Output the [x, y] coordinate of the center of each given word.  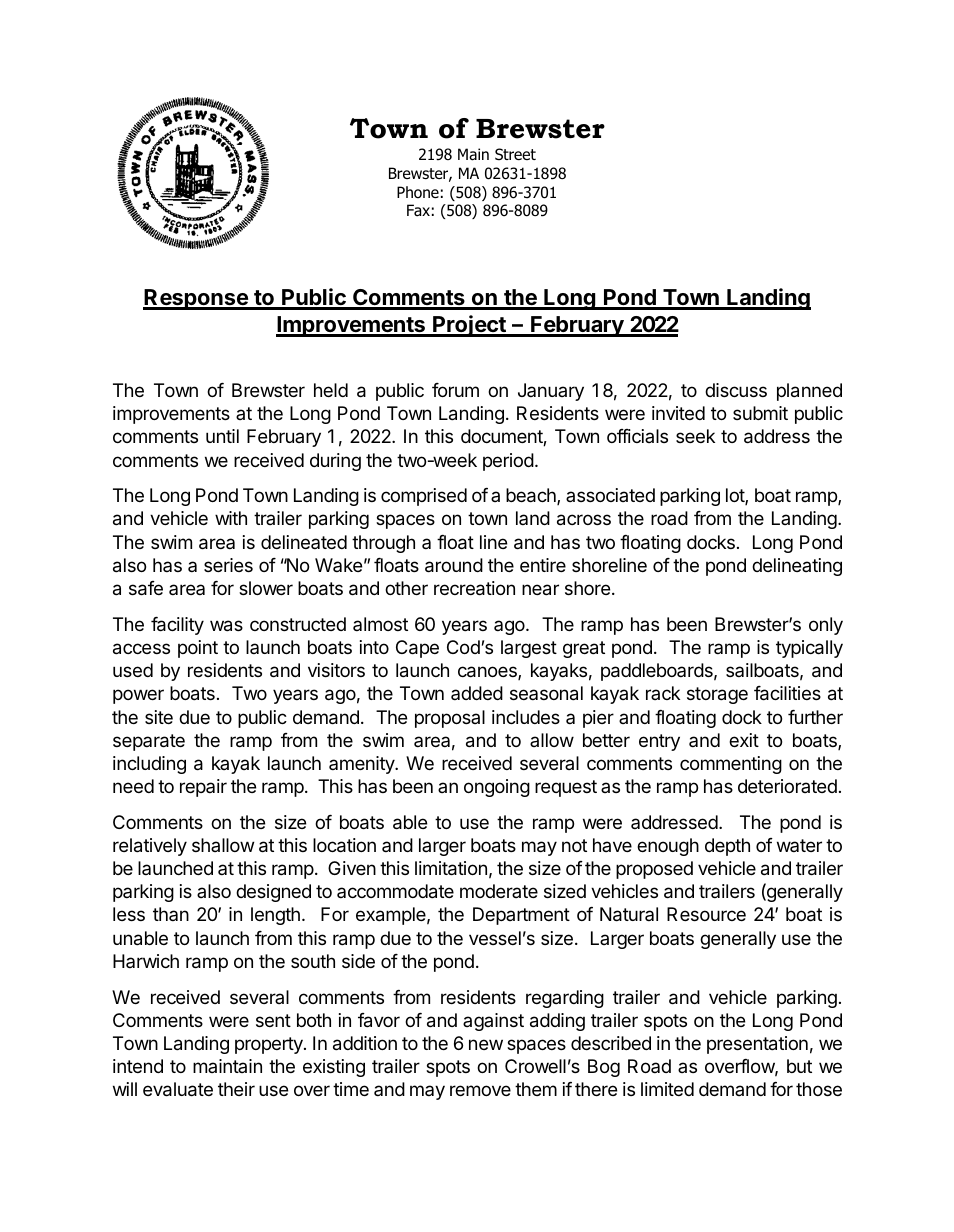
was [226, 626]
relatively [150, 847]
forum [455, 390]
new [486, 1044]
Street [515, 154]
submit [760, 413]
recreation [474, 588]
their [236, 1089]
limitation [451, 868]
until [222, 436]
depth [727, 847]
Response [196, 299]
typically [809, 649]
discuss [736, 390]
